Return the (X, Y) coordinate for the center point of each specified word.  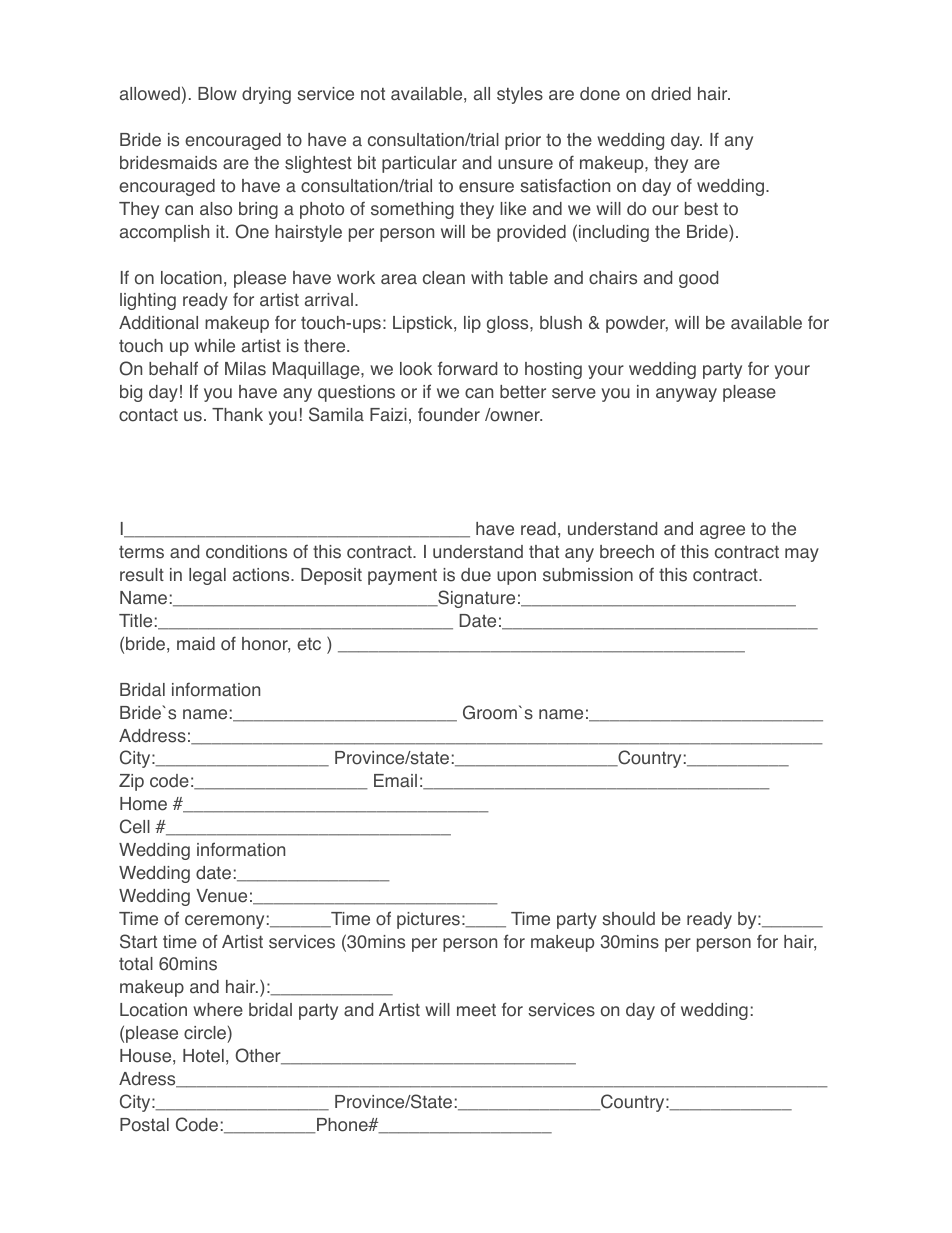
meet (476, 1010)
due (476, 575)
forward (467, 368)
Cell (135, 826)
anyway (686, 395)
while (214, 346)
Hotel (203, 1056)
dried (671, 94)
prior (523, 141)
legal (207, 576)
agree (722, 532)
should (628, 919)
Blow (217, 94)
